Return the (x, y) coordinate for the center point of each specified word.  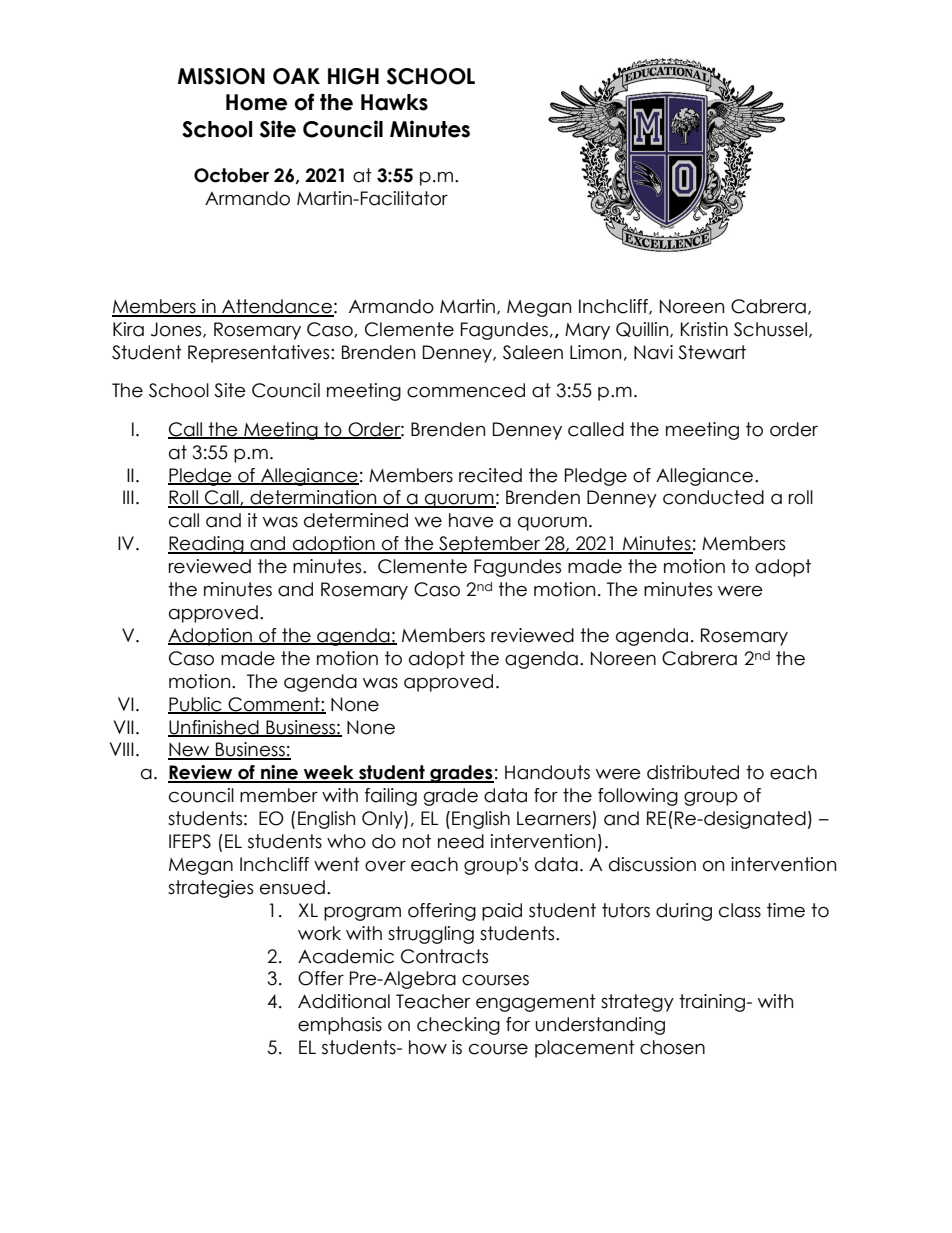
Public (196, 705)
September (489, 545)
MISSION (221, 76)
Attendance (277, 307)
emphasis (340, 1026)
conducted (713, 497)
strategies (210, 889)
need (461, 841)
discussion (652, 864)
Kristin (704, 329)
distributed (693, 772)
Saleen (533, 352)
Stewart (712, 352)
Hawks (394, 102)
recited (490, 475)
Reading (207, 545)
